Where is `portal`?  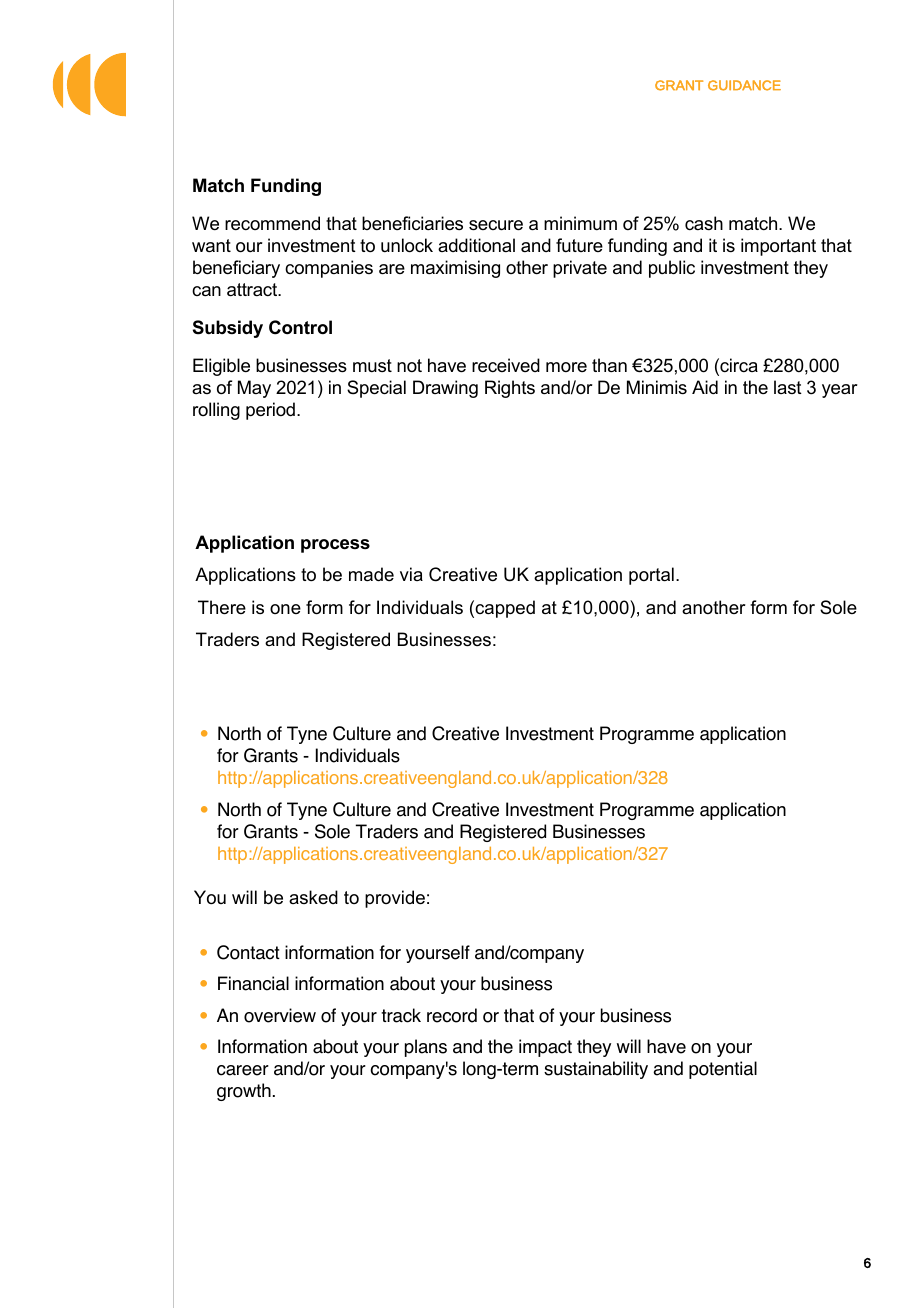
portal is located at coordinates (651, 576).
